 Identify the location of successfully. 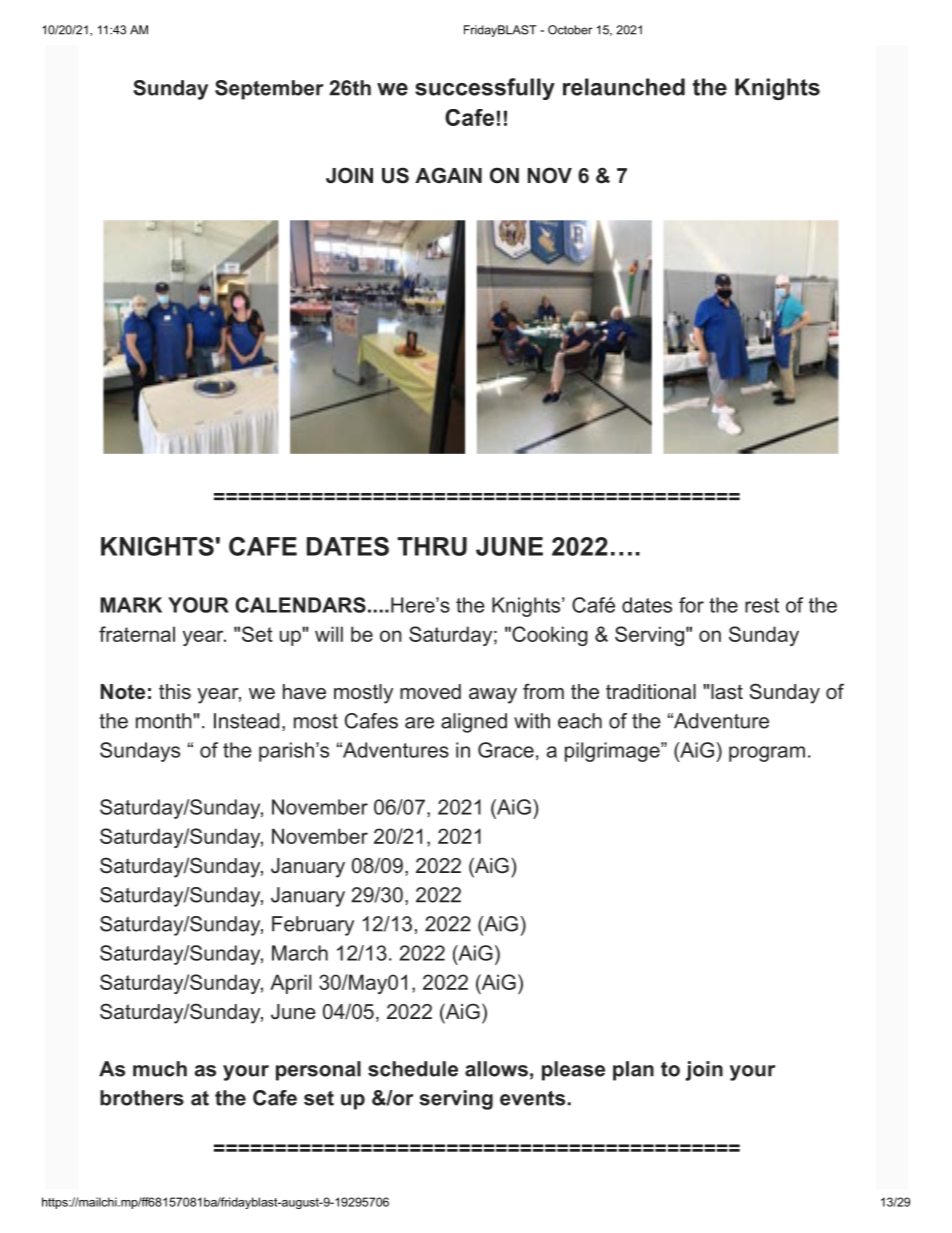
(485, 89).
